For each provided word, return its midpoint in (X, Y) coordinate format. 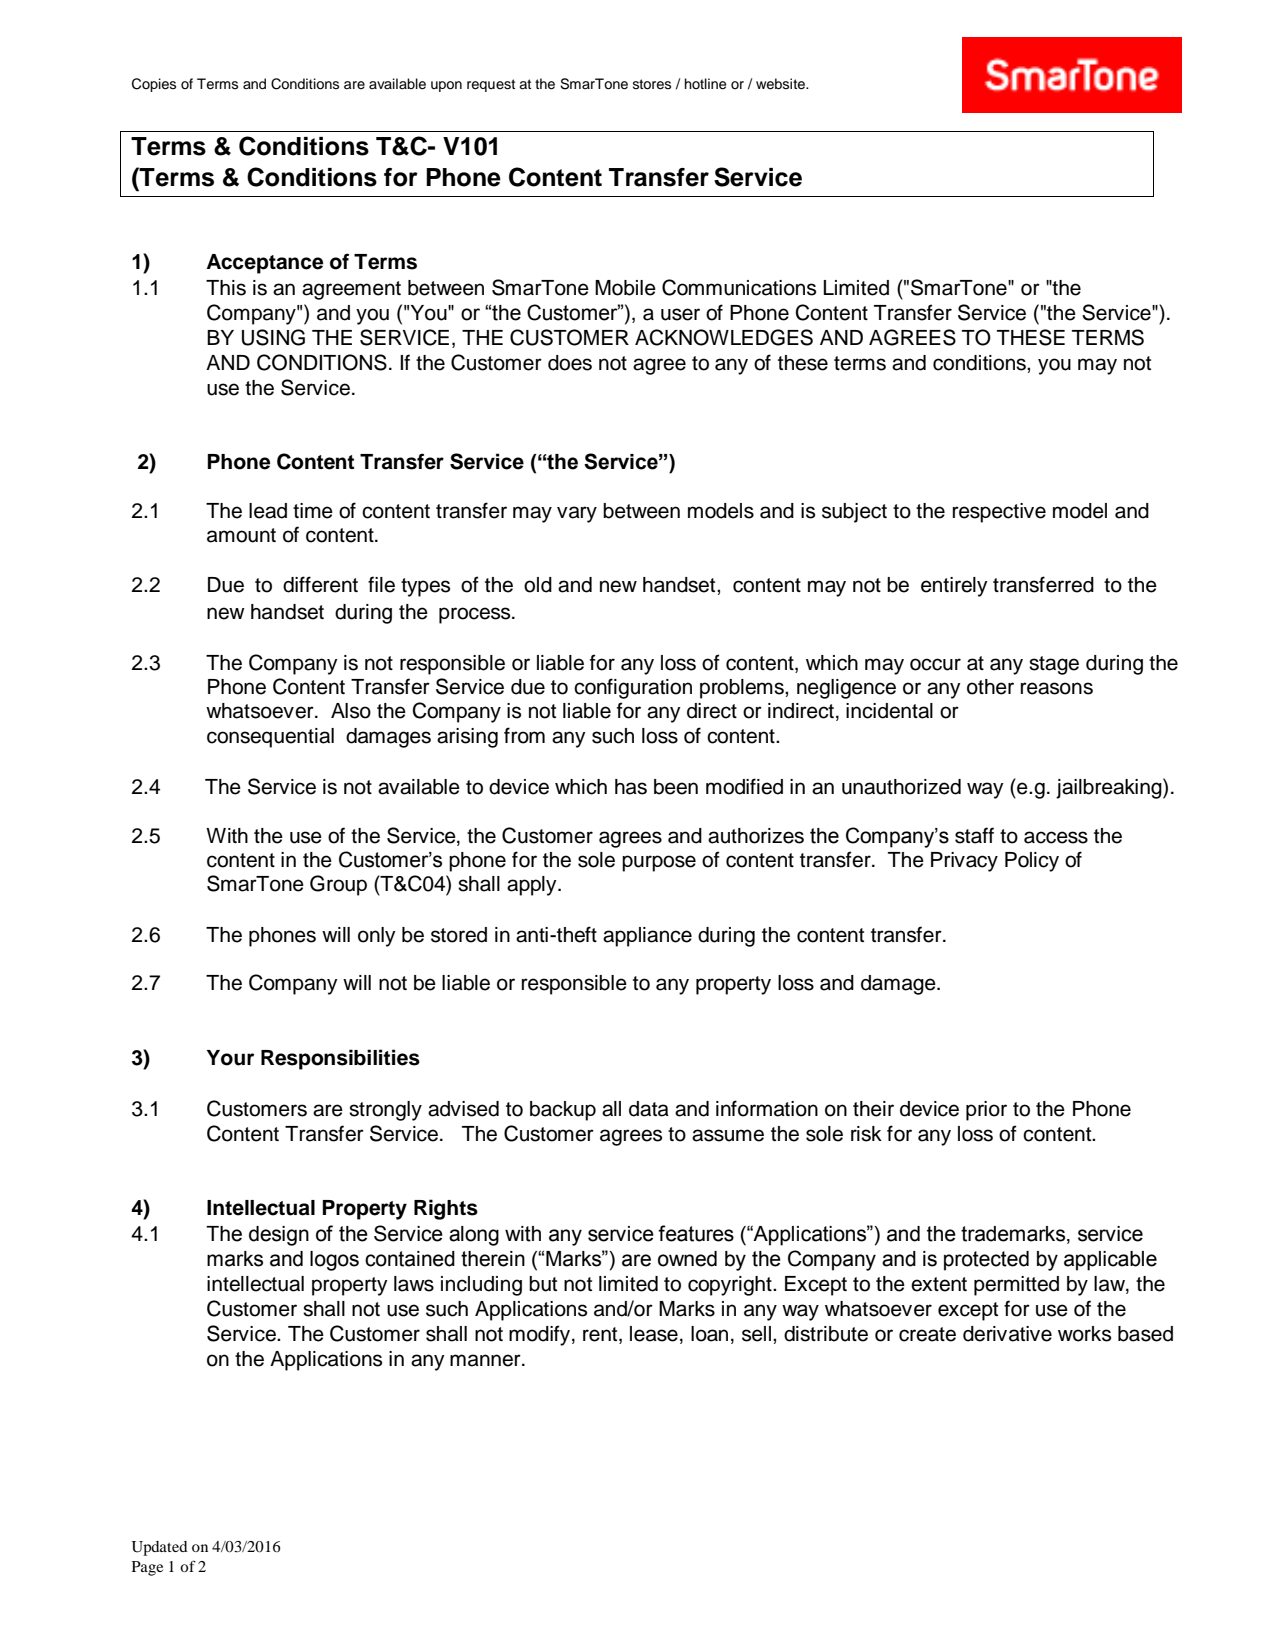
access (1056, 837)
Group (338, 885)
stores (652, 84)
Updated (160, 1548)
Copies (154, 85)
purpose (659, 863)
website (781, 84)
